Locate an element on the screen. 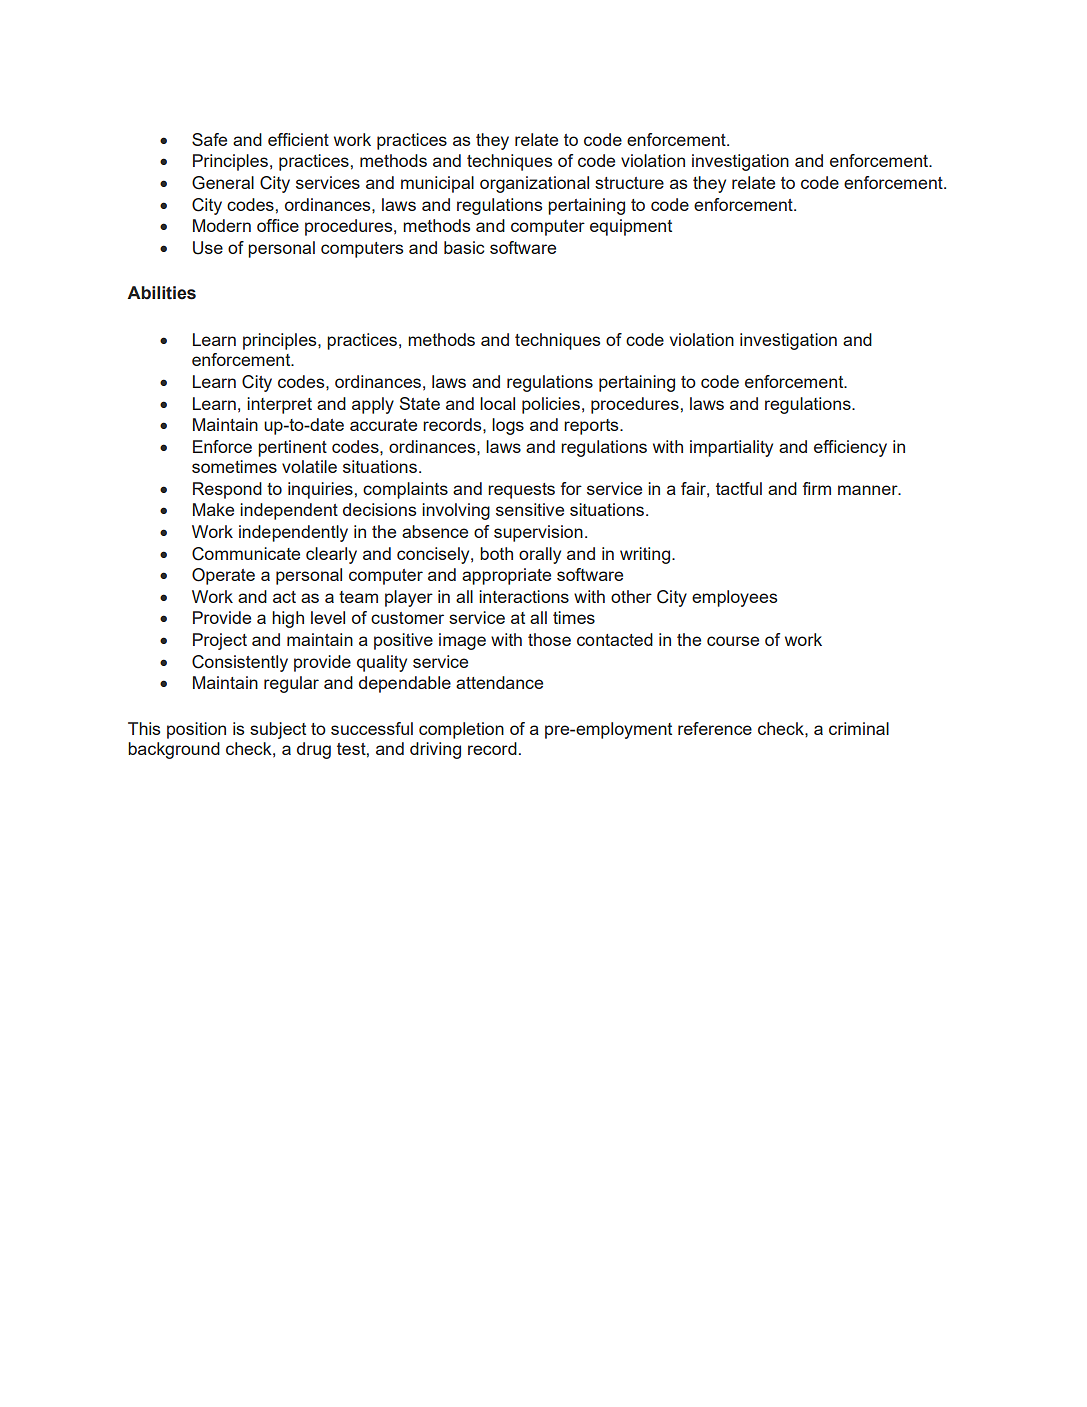 The height and width of the screenshot is (1407, 1087). Communicate is located at coordinates (246, 554).
